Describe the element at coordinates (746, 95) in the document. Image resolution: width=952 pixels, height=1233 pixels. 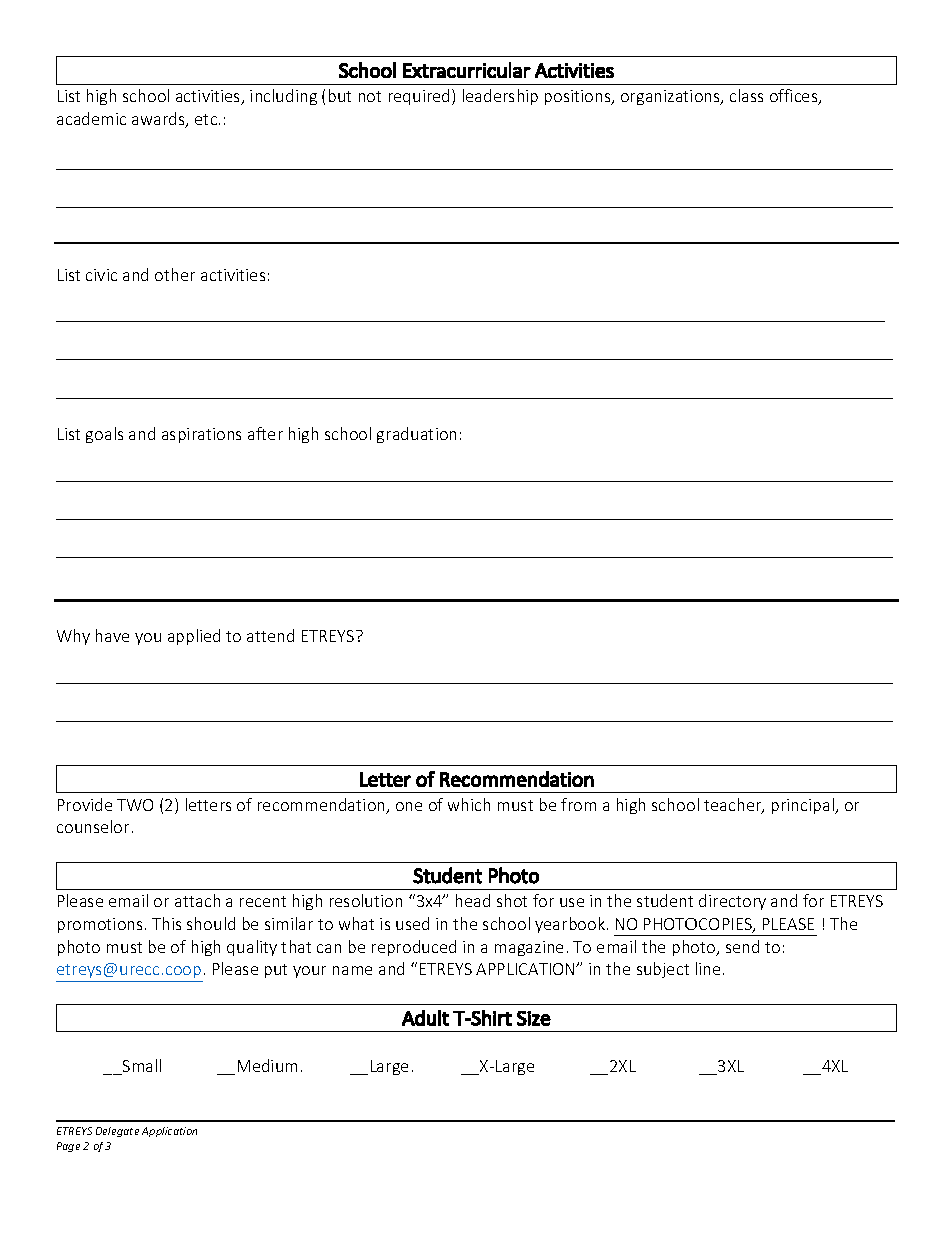
I see `class` at that location.
